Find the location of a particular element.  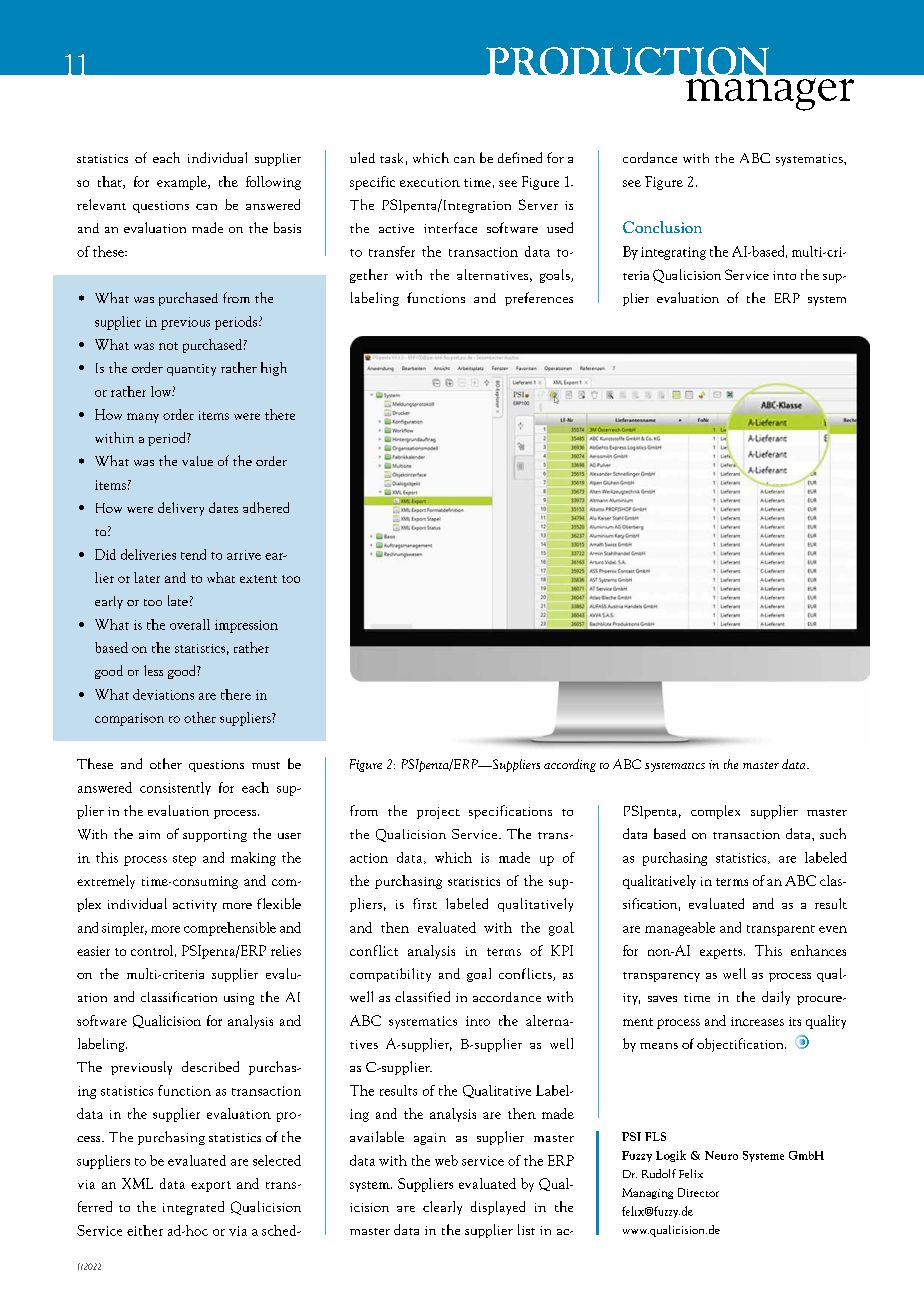

displayed is located at coordinates (498, 1208).
